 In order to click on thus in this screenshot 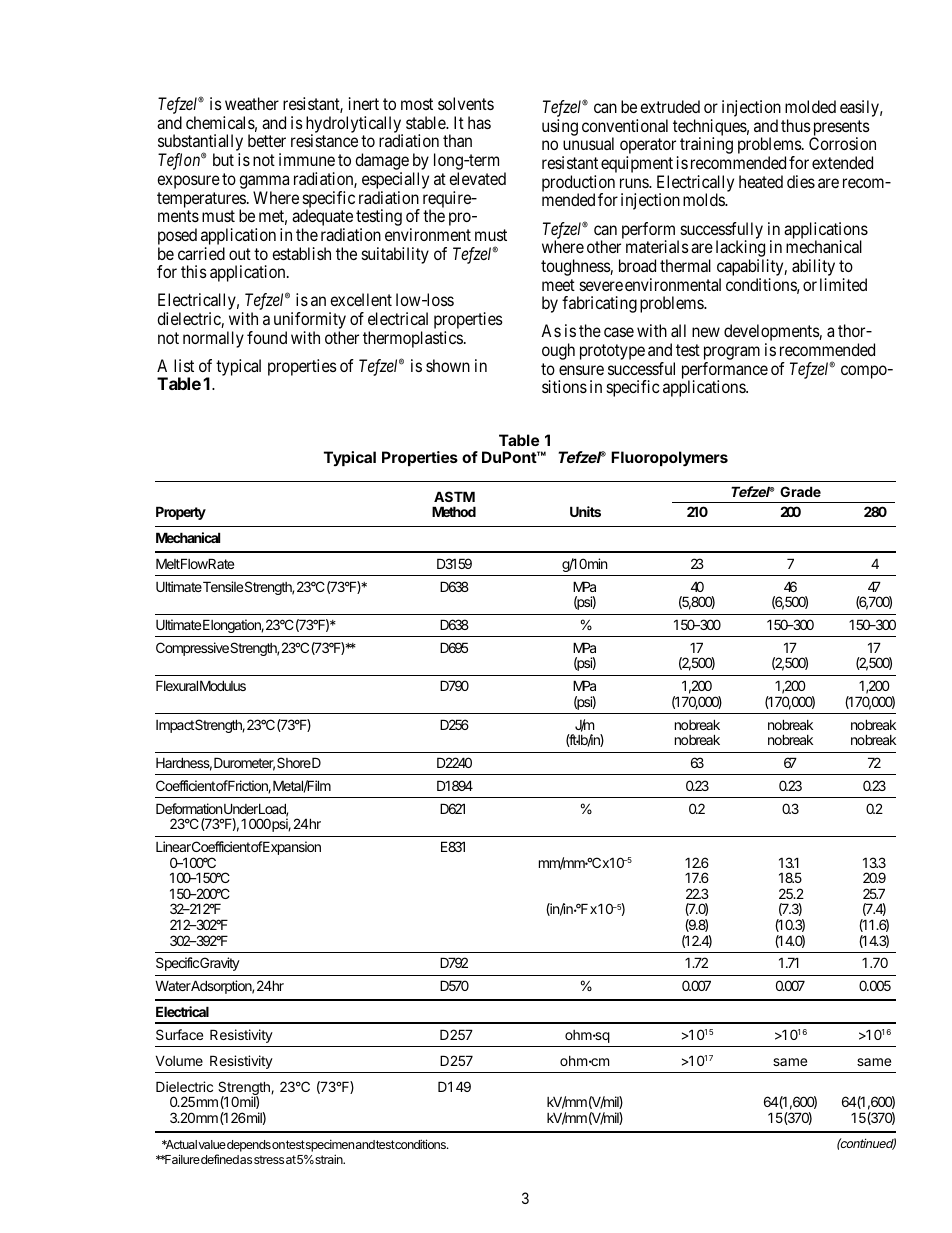, I will do `click(796, 125)`.
